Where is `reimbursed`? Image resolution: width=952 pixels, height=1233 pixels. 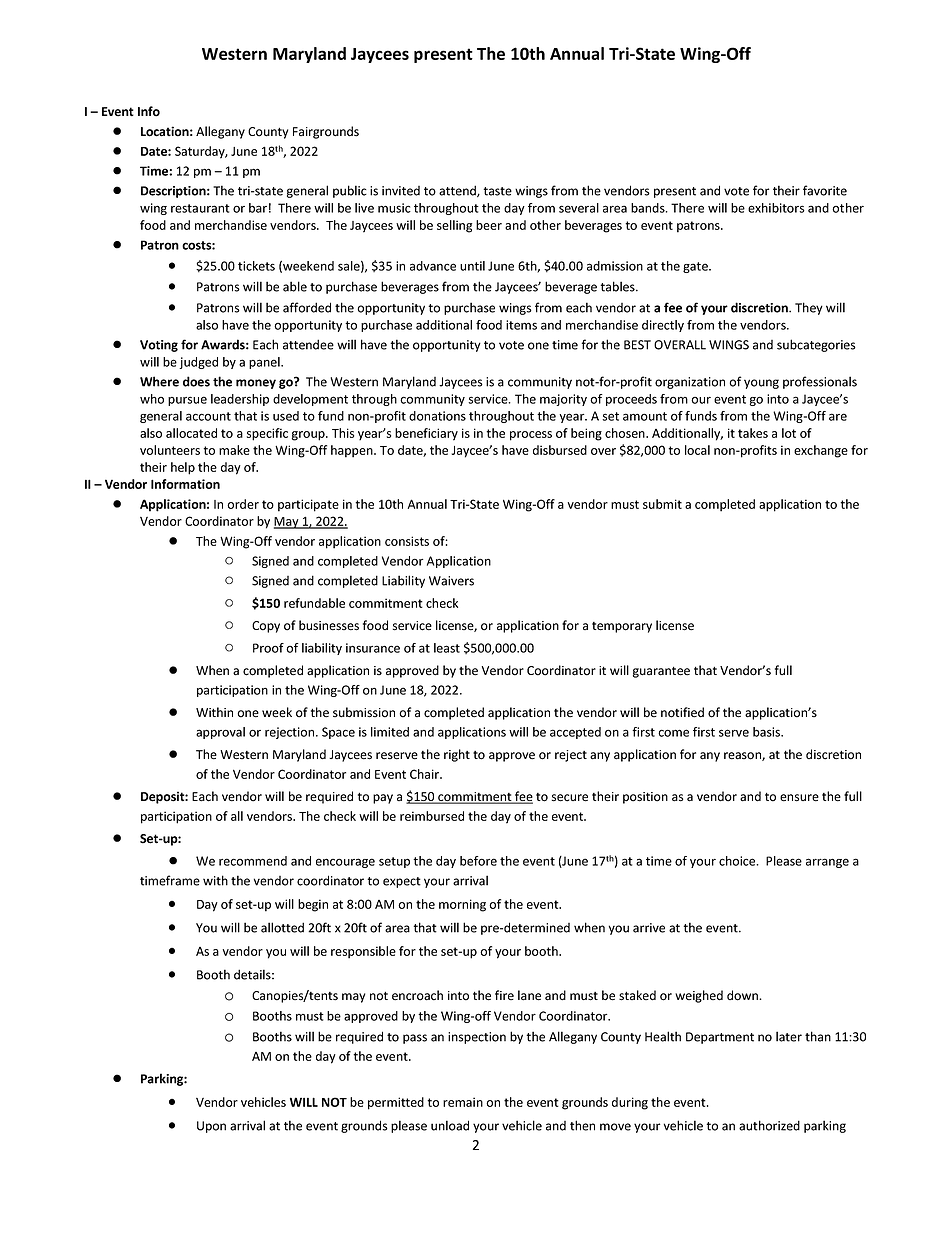
reimbursed is located at coordinates (432, 816).
